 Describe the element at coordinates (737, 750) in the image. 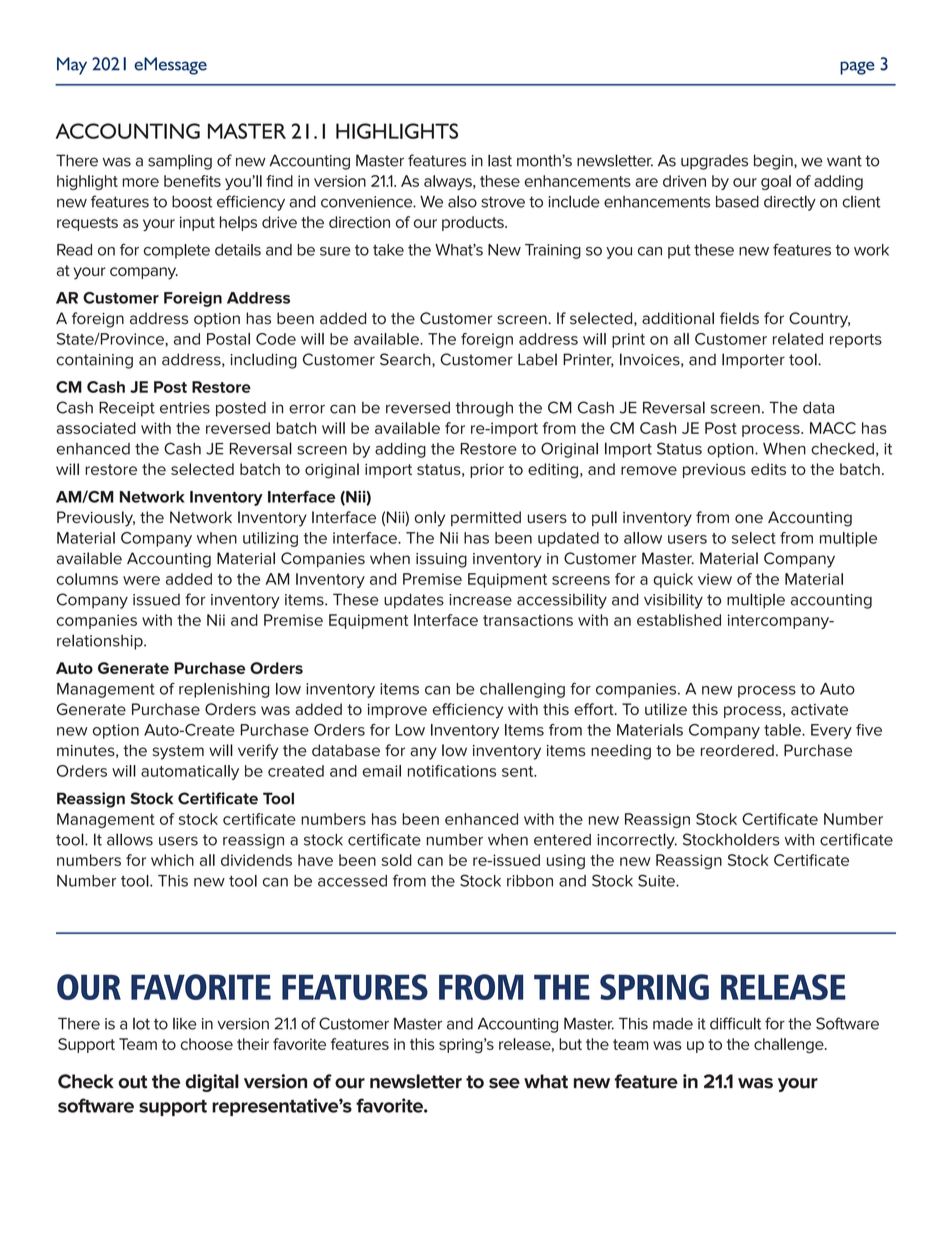

I see `reordered` at that location.
